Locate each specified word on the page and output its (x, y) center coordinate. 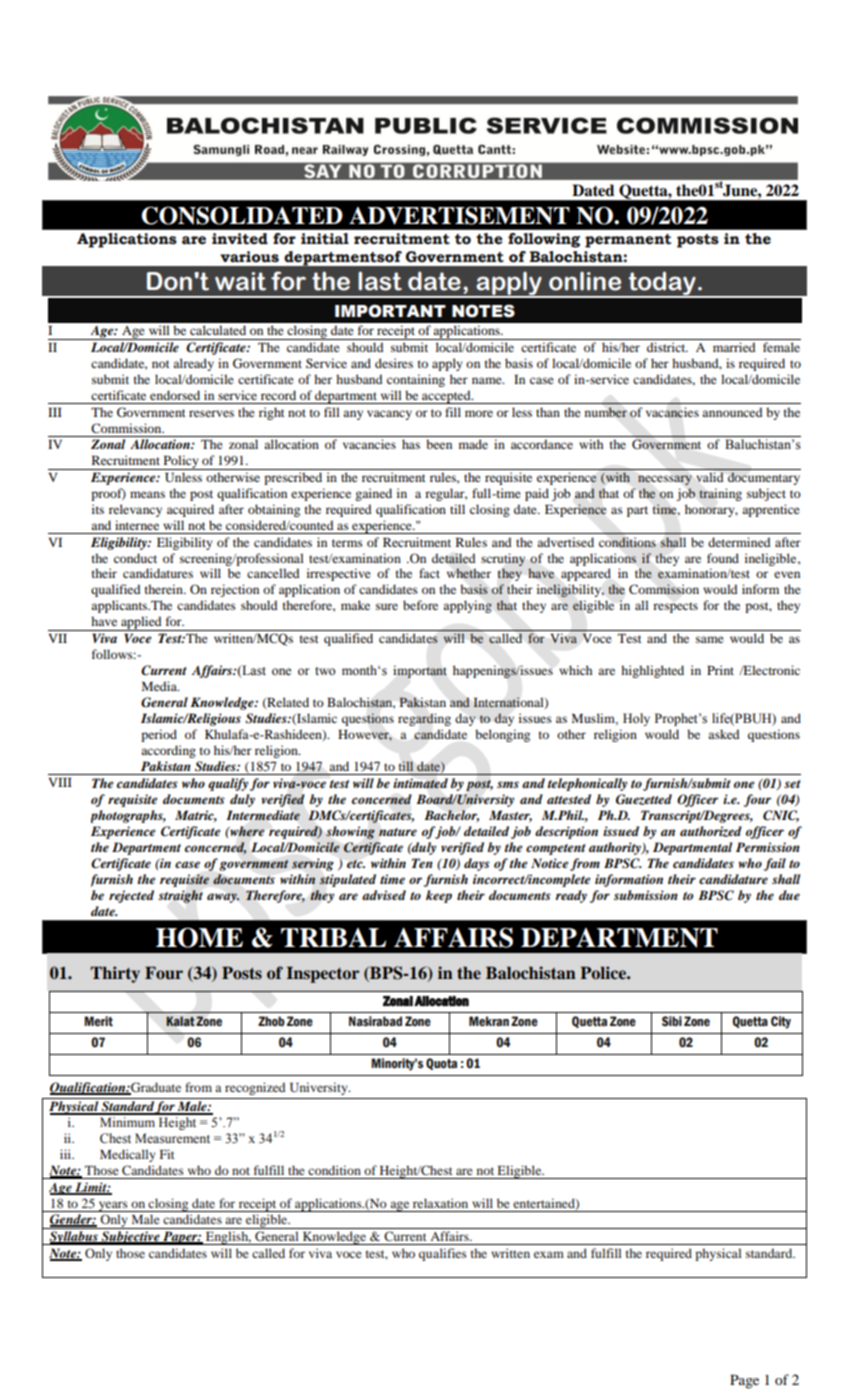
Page (744, 1382)
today (662, 284)
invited (240, 239)
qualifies (443, 1254)
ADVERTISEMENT (459, 215)
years (113, 1206)
